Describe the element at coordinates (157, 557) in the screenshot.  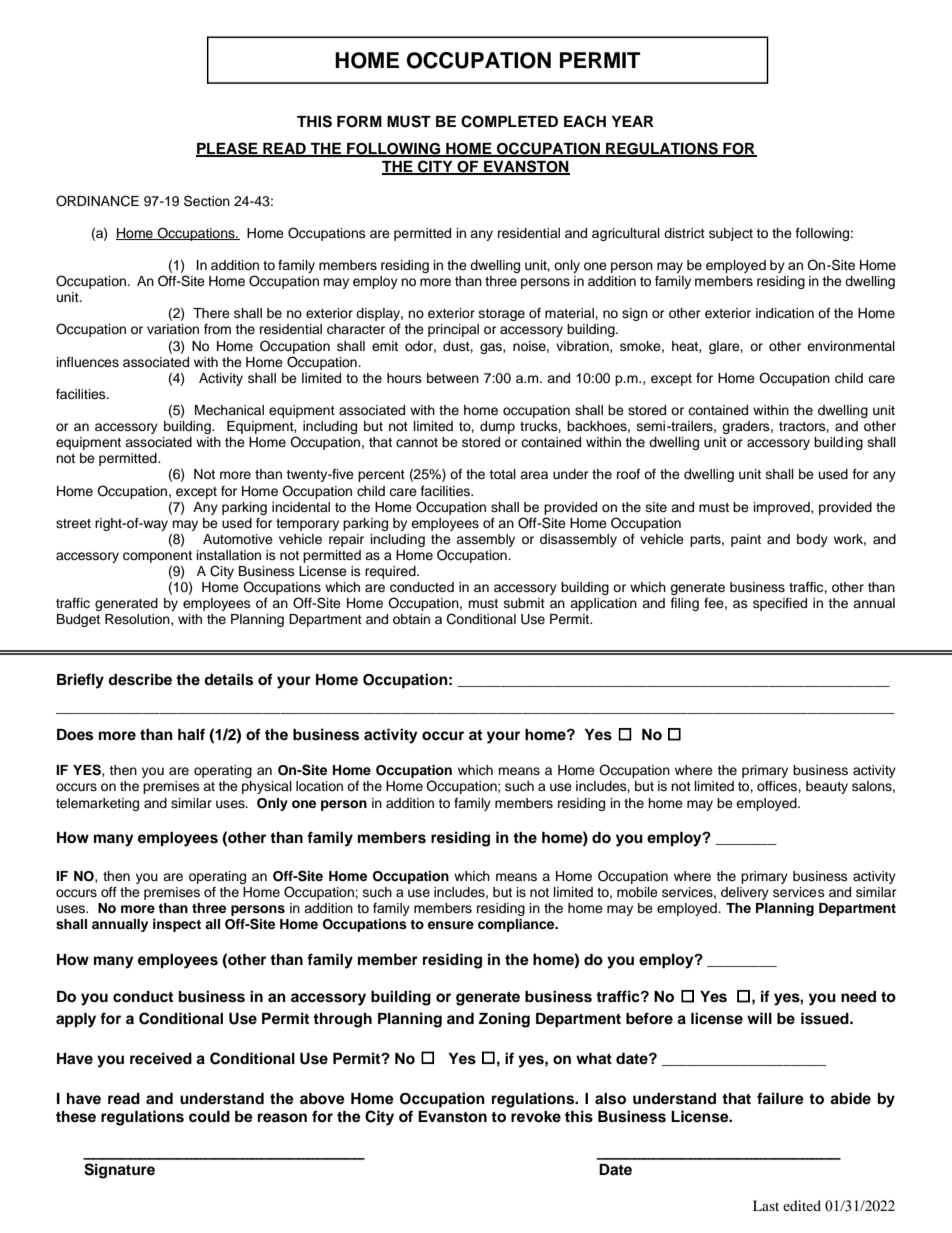
I see `component` at that location.
